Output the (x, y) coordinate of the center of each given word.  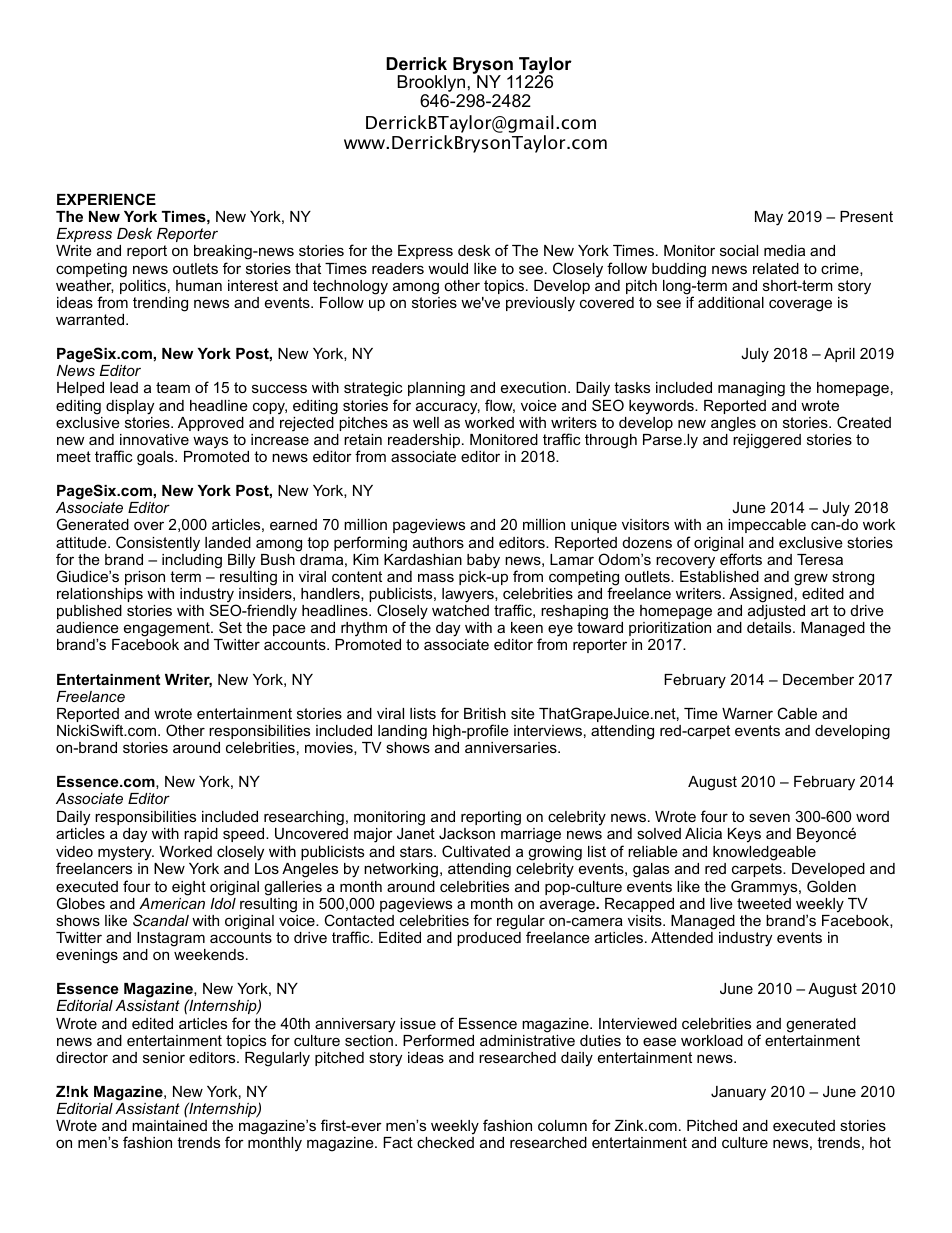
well (426, 422)
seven (769, 817)
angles (733, 424)
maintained (169, 1125)
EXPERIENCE (106, 199)
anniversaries (512, 747)
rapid (201, 835)
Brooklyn (431, 85)
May (769, 218)
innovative (154, 439)
